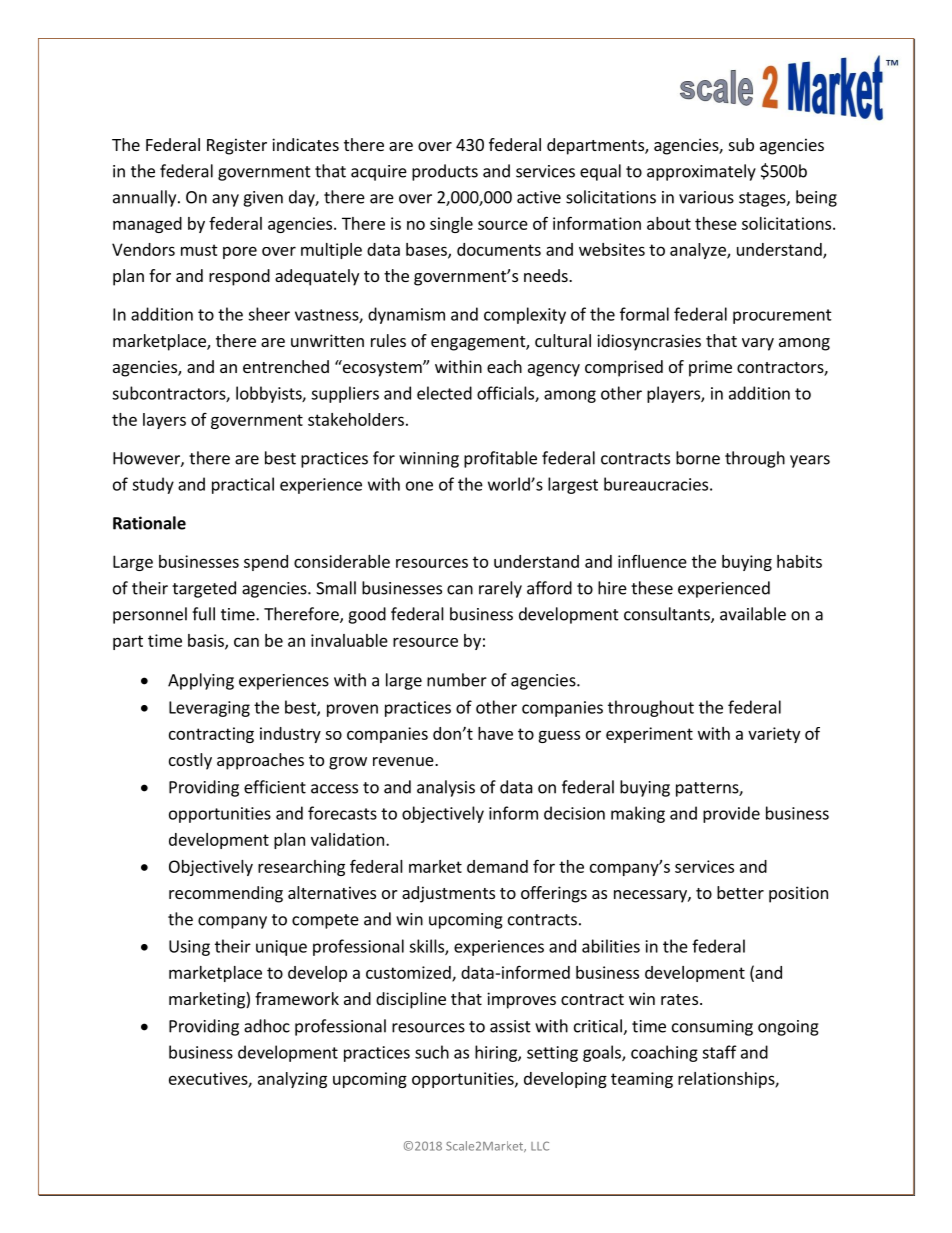  What do you see at coordinates (292, 1080) in the image?
I see `analyzing` at bounding box center [292, 1080].
